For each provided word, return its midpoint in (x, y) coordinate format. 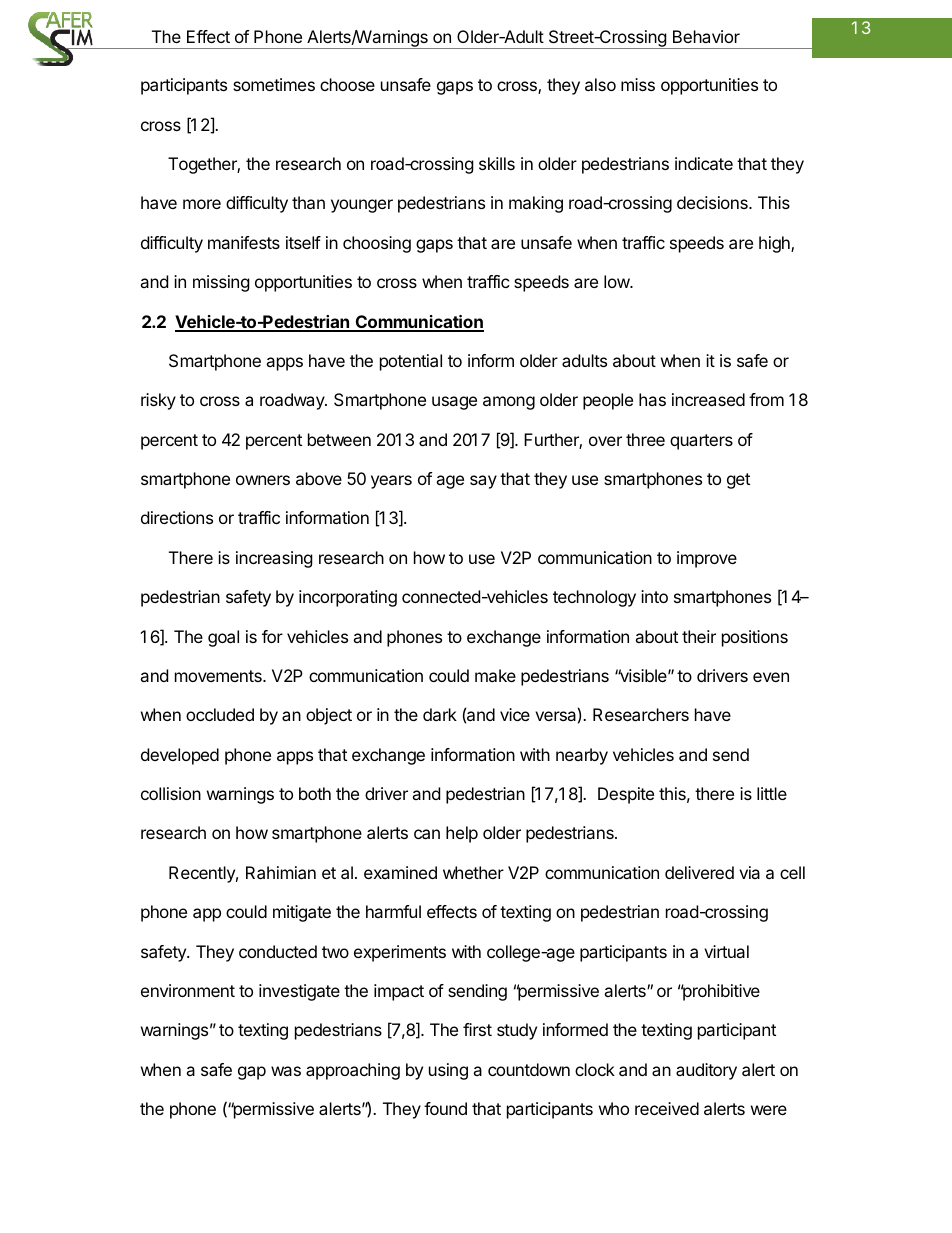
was (286, 1071)
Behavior (706, 36)
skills (497, 163)
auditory (706, 1071)
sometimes (274, 84)
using (448, 1071)
